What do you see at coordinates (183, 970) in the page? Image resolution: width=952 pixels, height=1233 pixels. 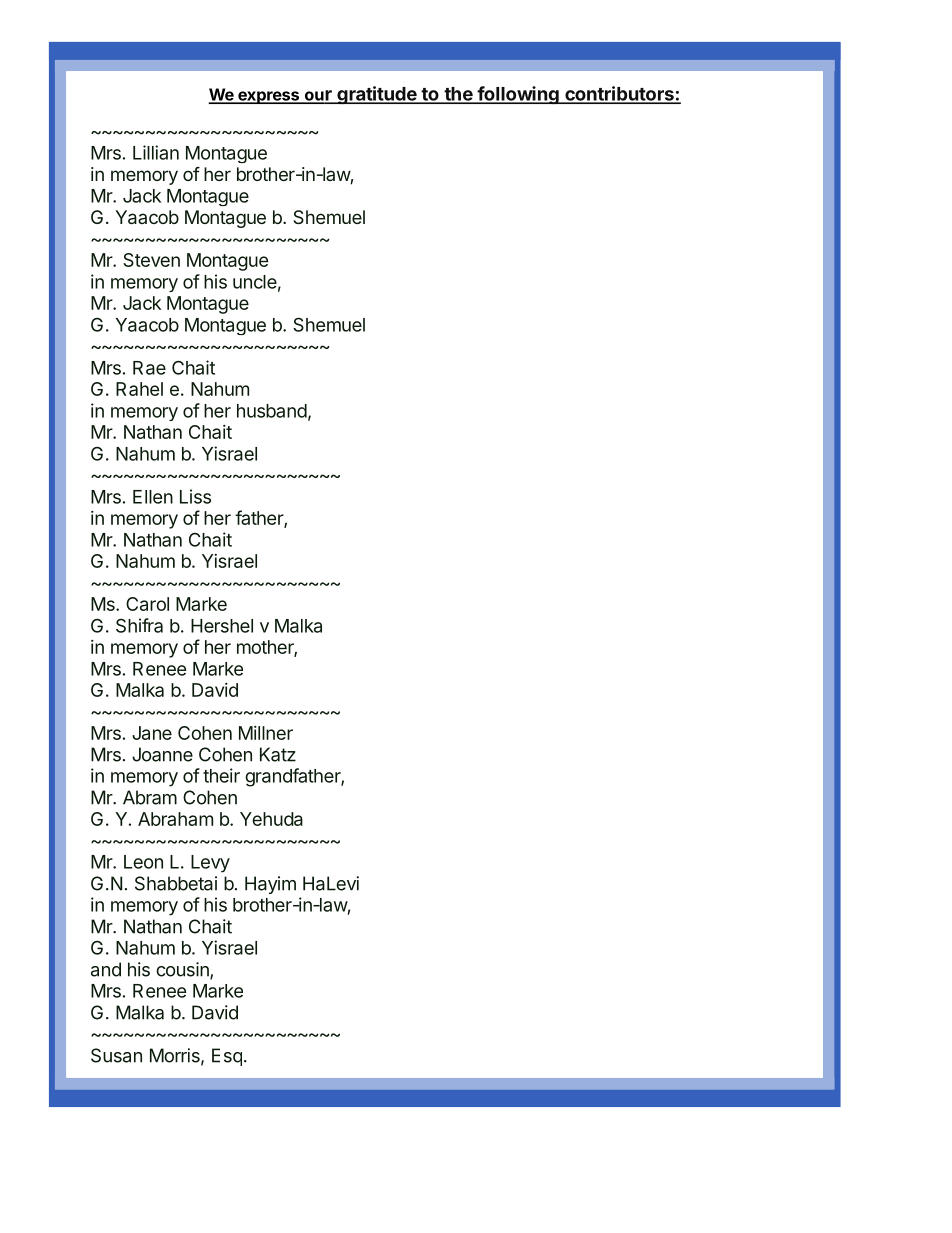 I see `cousin` at bounding box center [183, 970].
